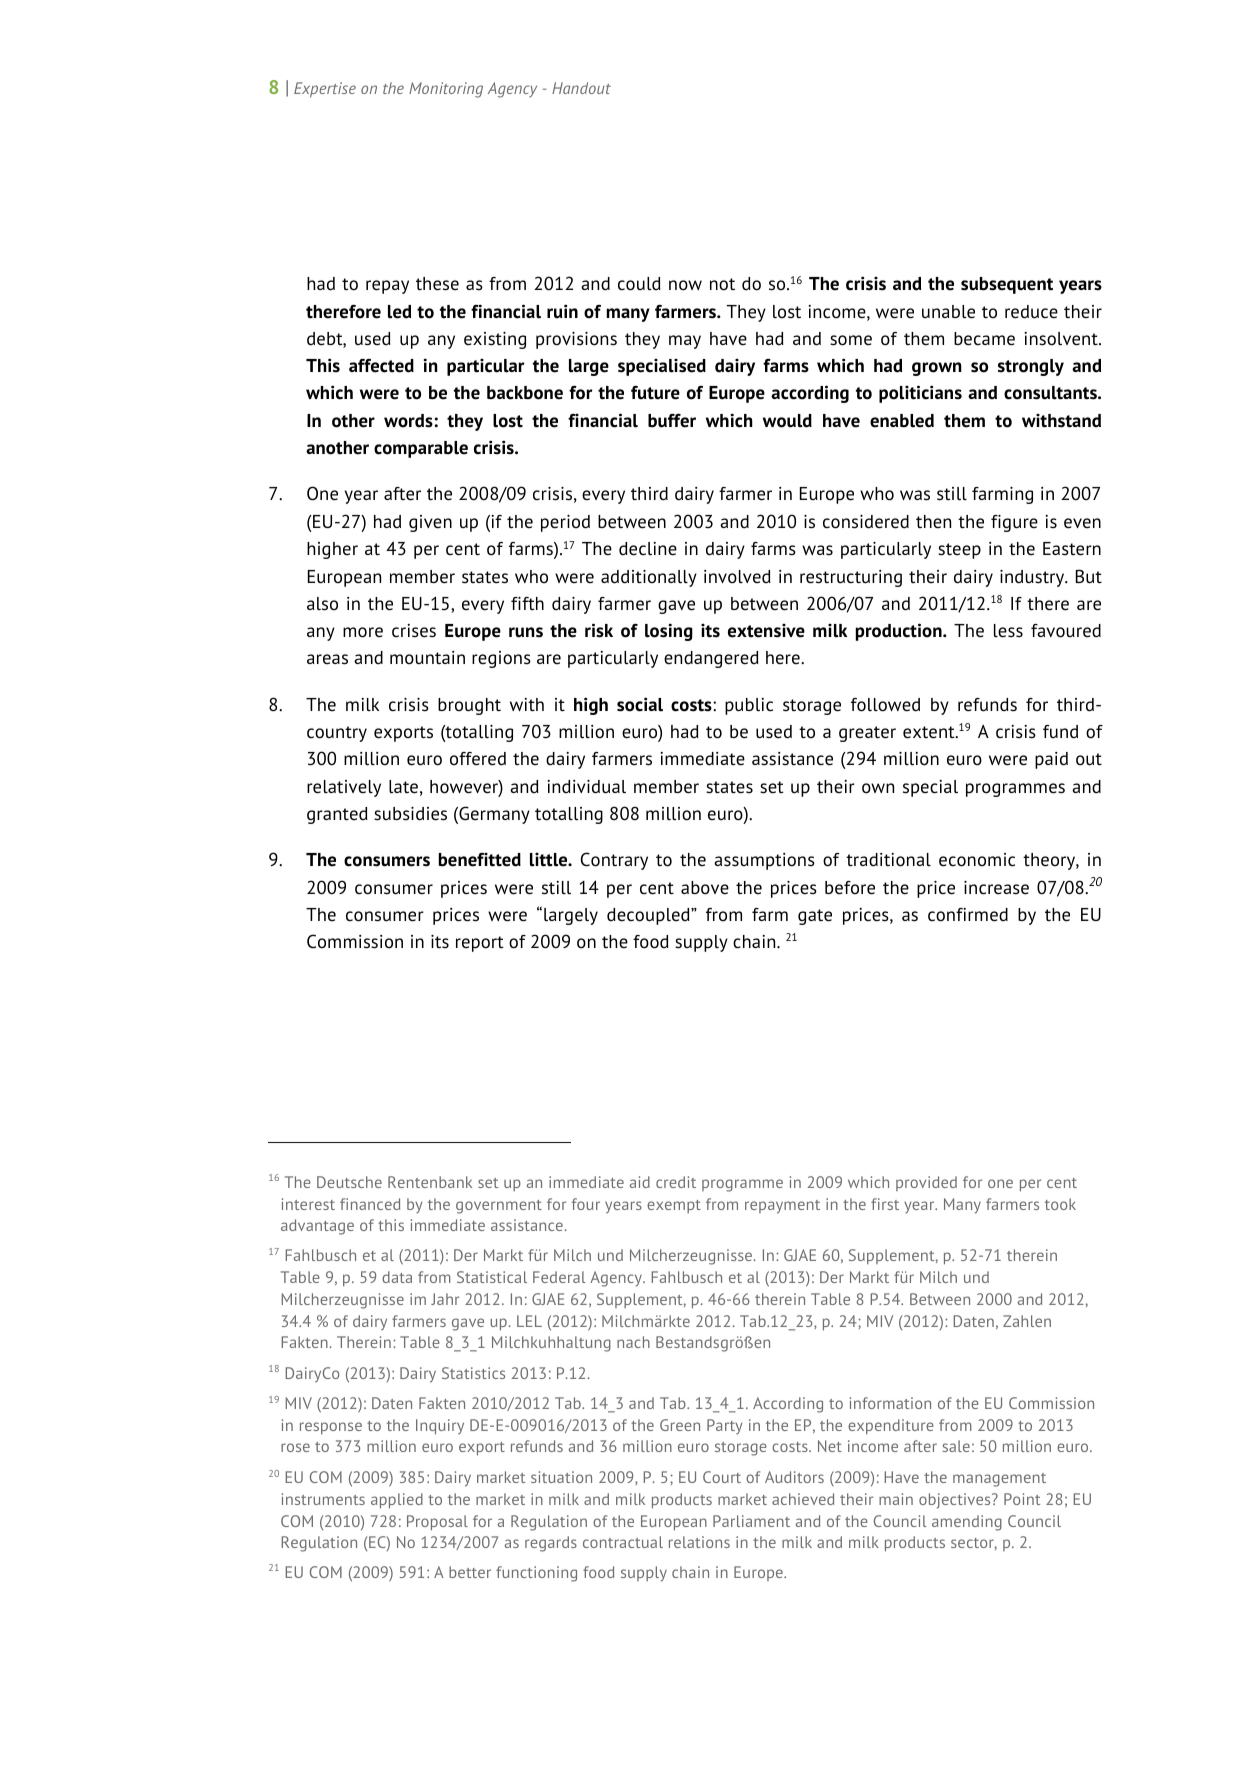  I want to click on subsequent, so click(1007, 285).
